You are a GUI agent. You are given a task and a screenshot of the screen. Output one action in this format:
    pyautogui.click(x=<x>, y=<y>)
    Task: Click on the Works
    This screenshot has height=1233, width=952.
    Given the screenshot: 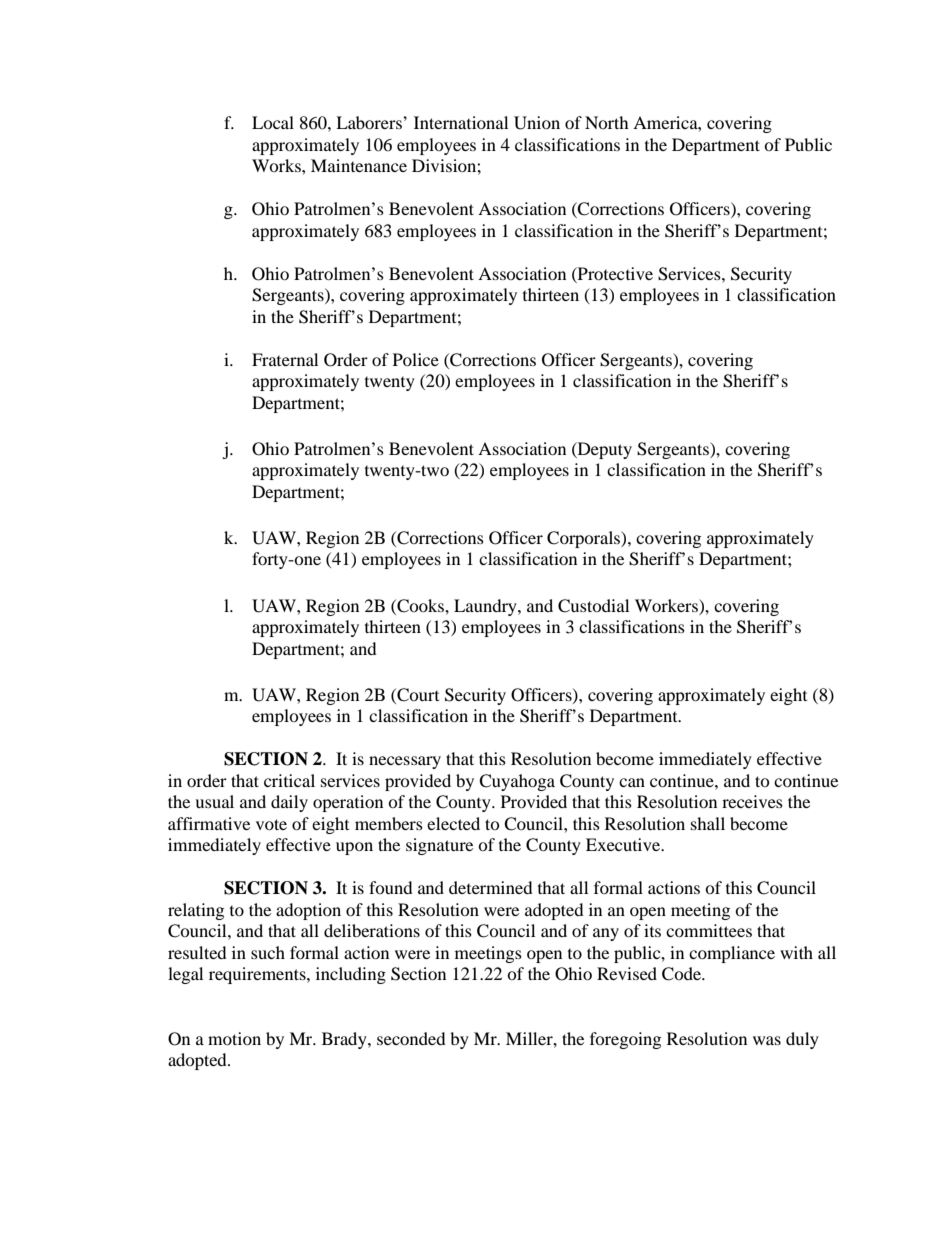 What is the action you would take?
    pyautogui.click(x=277, y=165)
